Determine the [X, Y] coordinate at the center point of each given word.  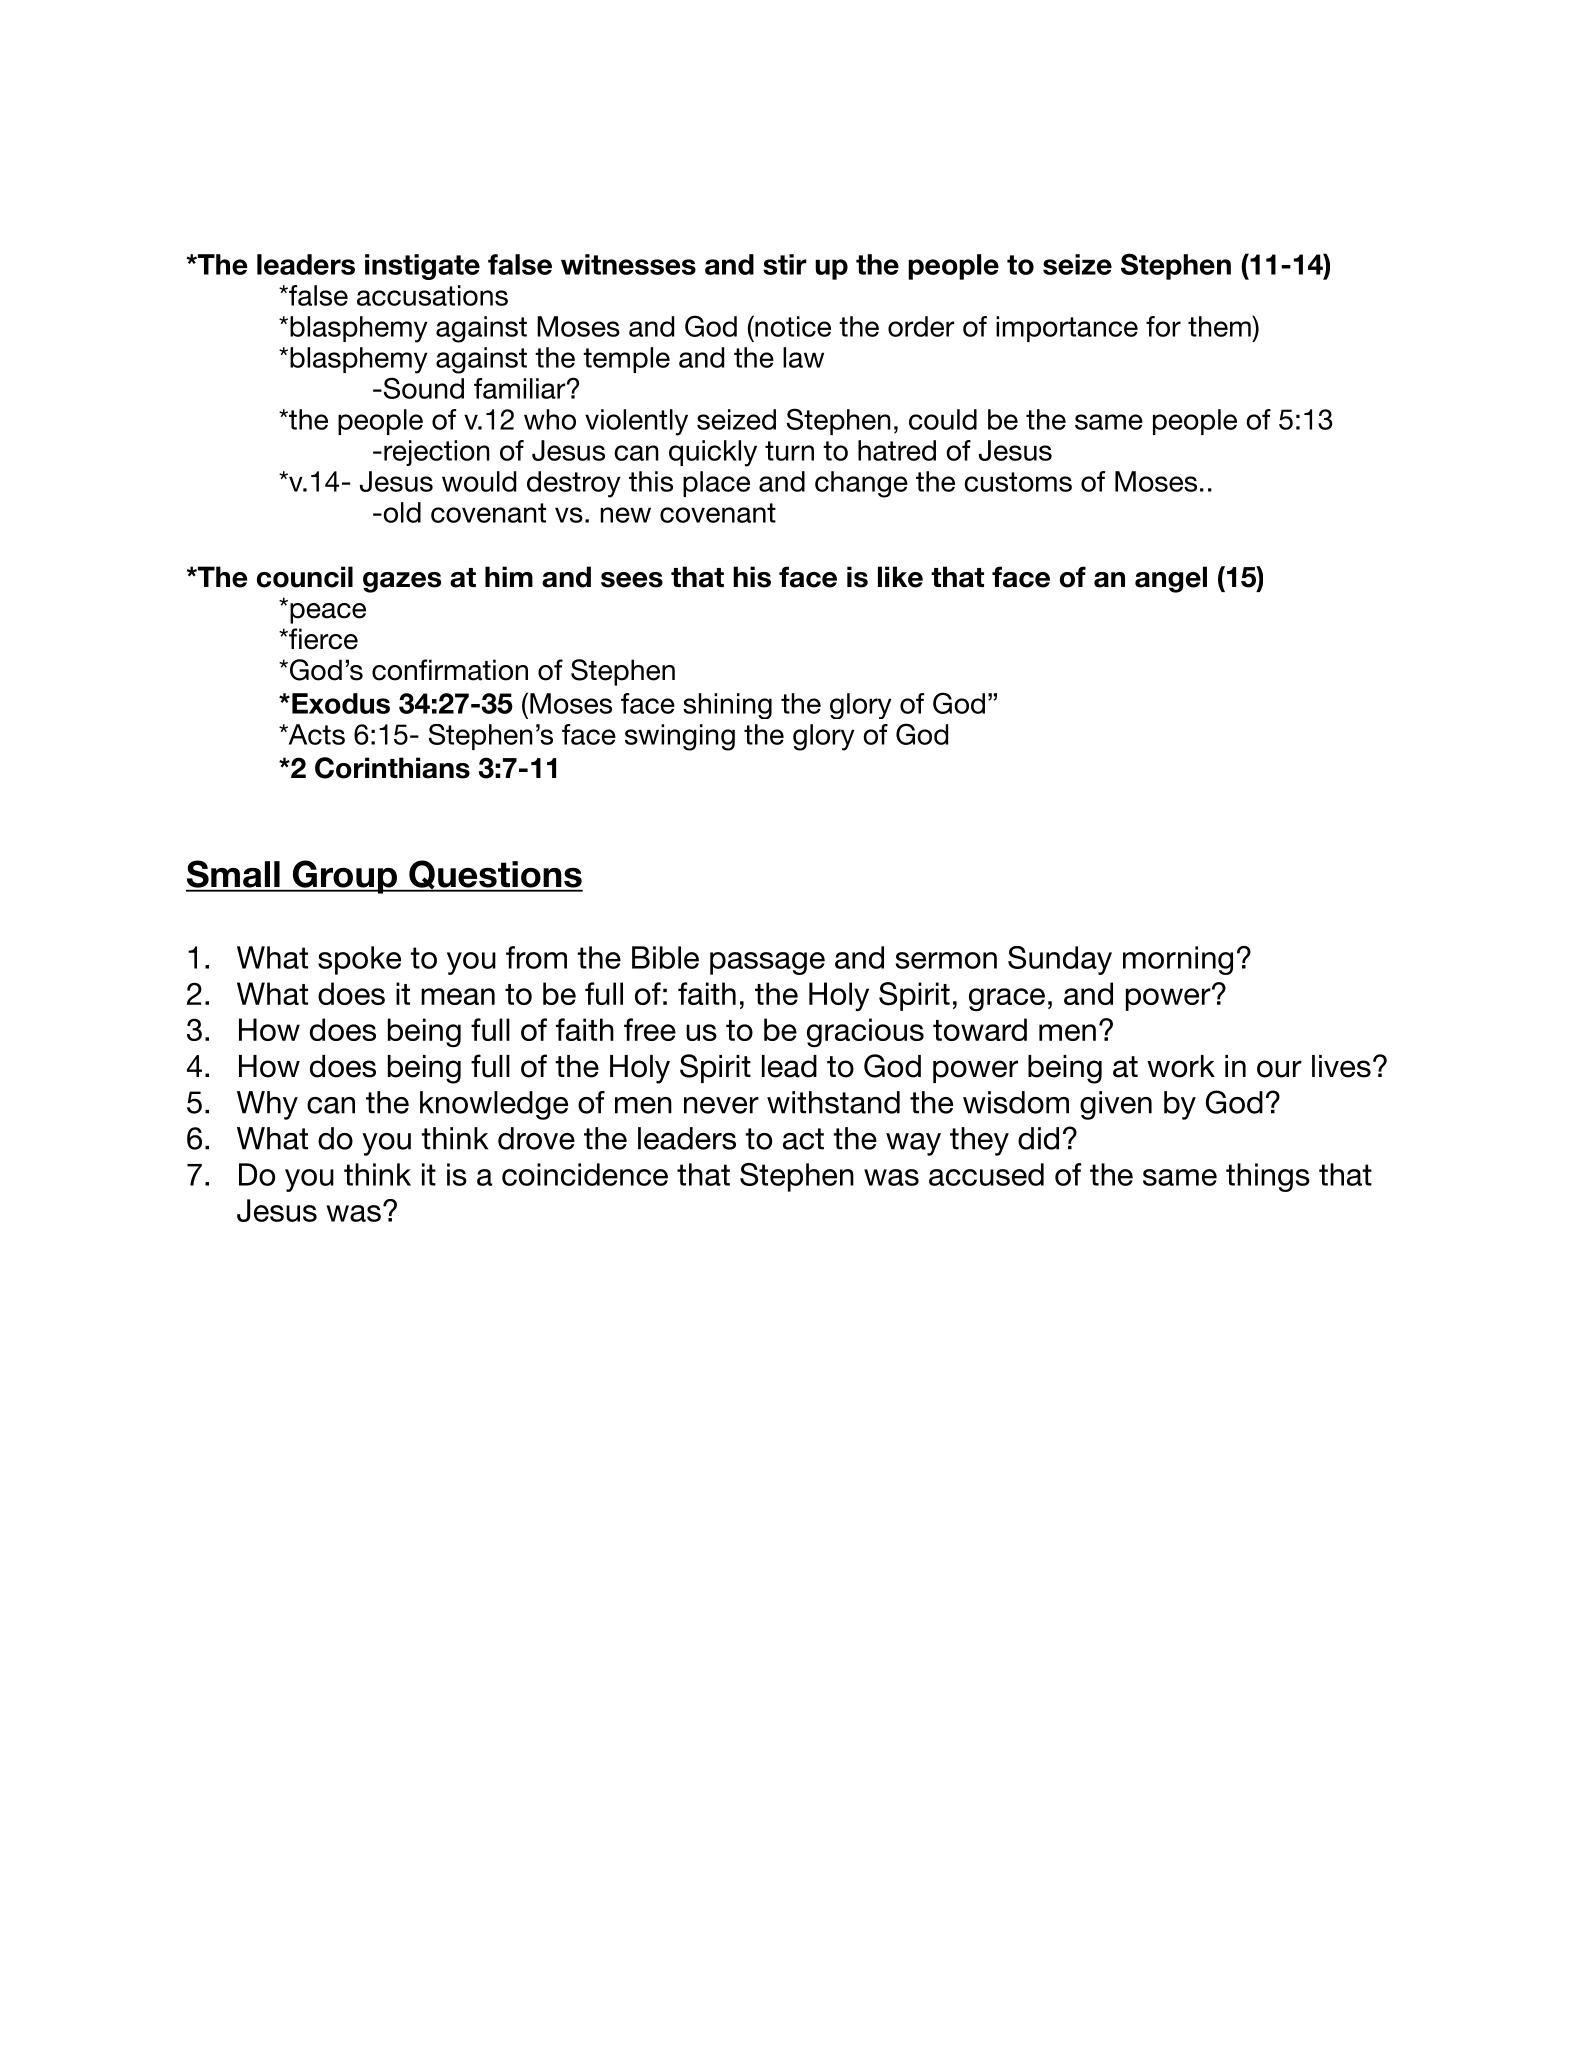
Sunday [1060, 960]
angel [1171, 579]
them [1220, 326]
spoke [359, 960]
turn [789, 451]
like [900, 577]
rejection [437, 453]
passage [767, 963]
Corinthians [392, 768]
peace [328, 613]
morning [1178, 960]
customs [1018, 482]
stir [785, 264]
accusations [432, 295]
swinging [680, 737]
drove [536, 1138]
